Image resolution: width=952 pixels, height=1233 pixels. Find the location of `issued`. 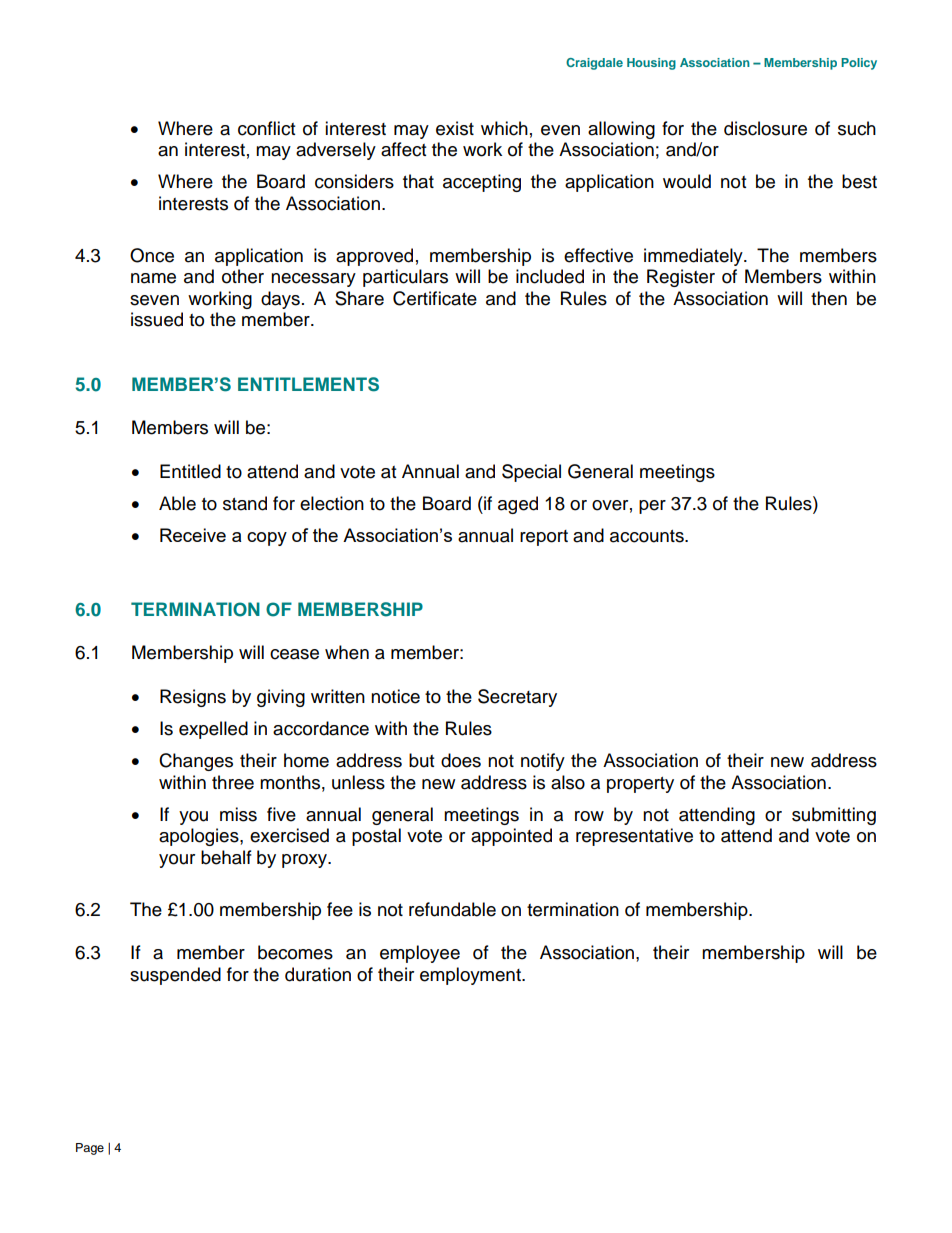

issued is located at coordinates (157, 319).
